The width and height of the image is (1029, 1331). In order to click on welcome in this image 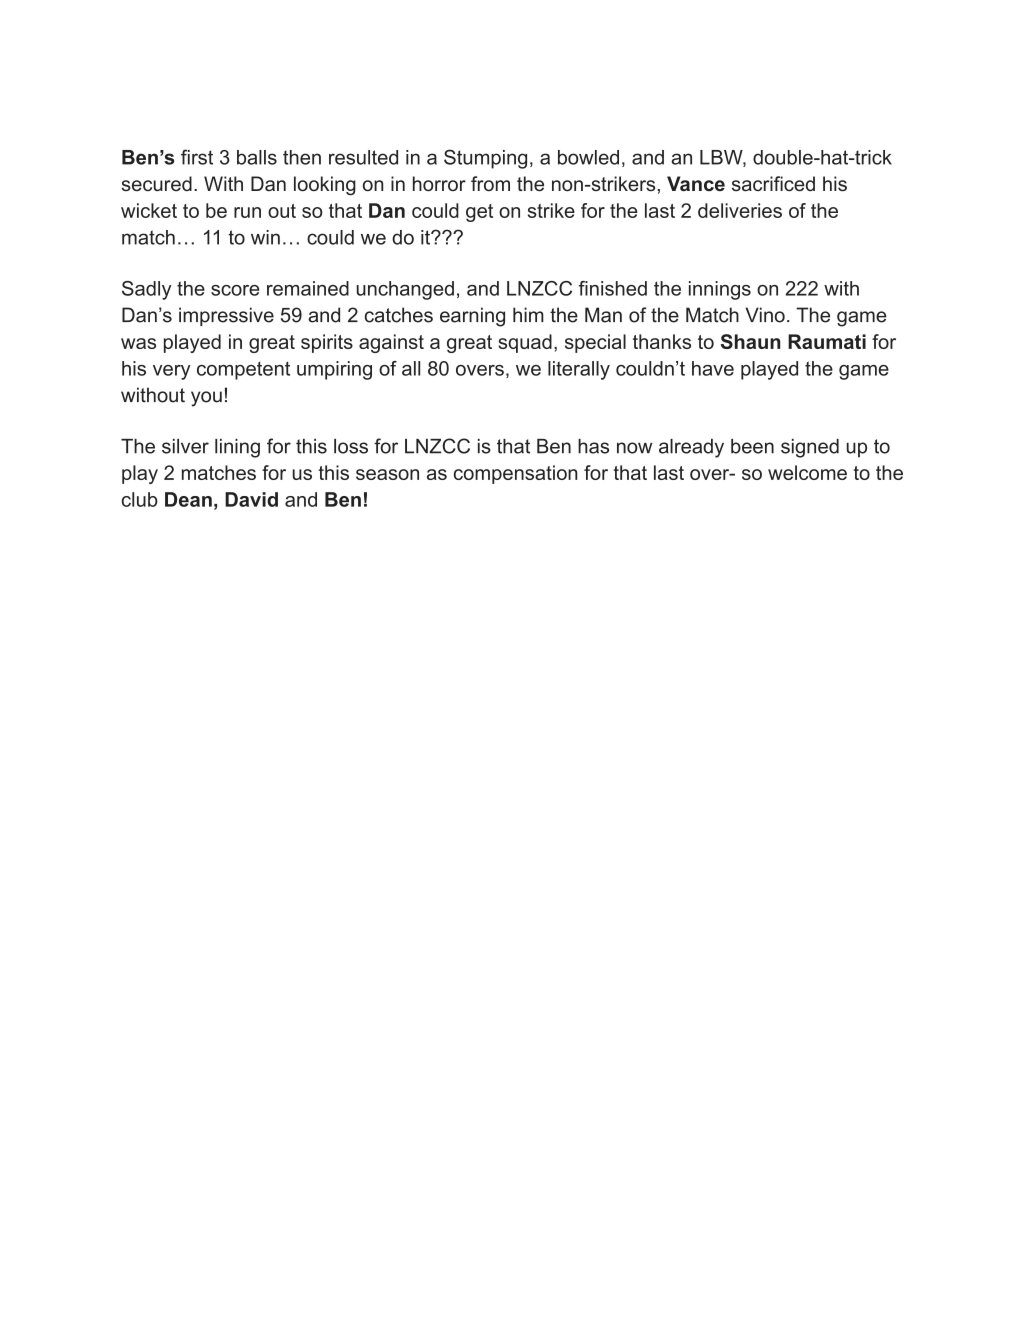, I will do `click(807, 472)`.
